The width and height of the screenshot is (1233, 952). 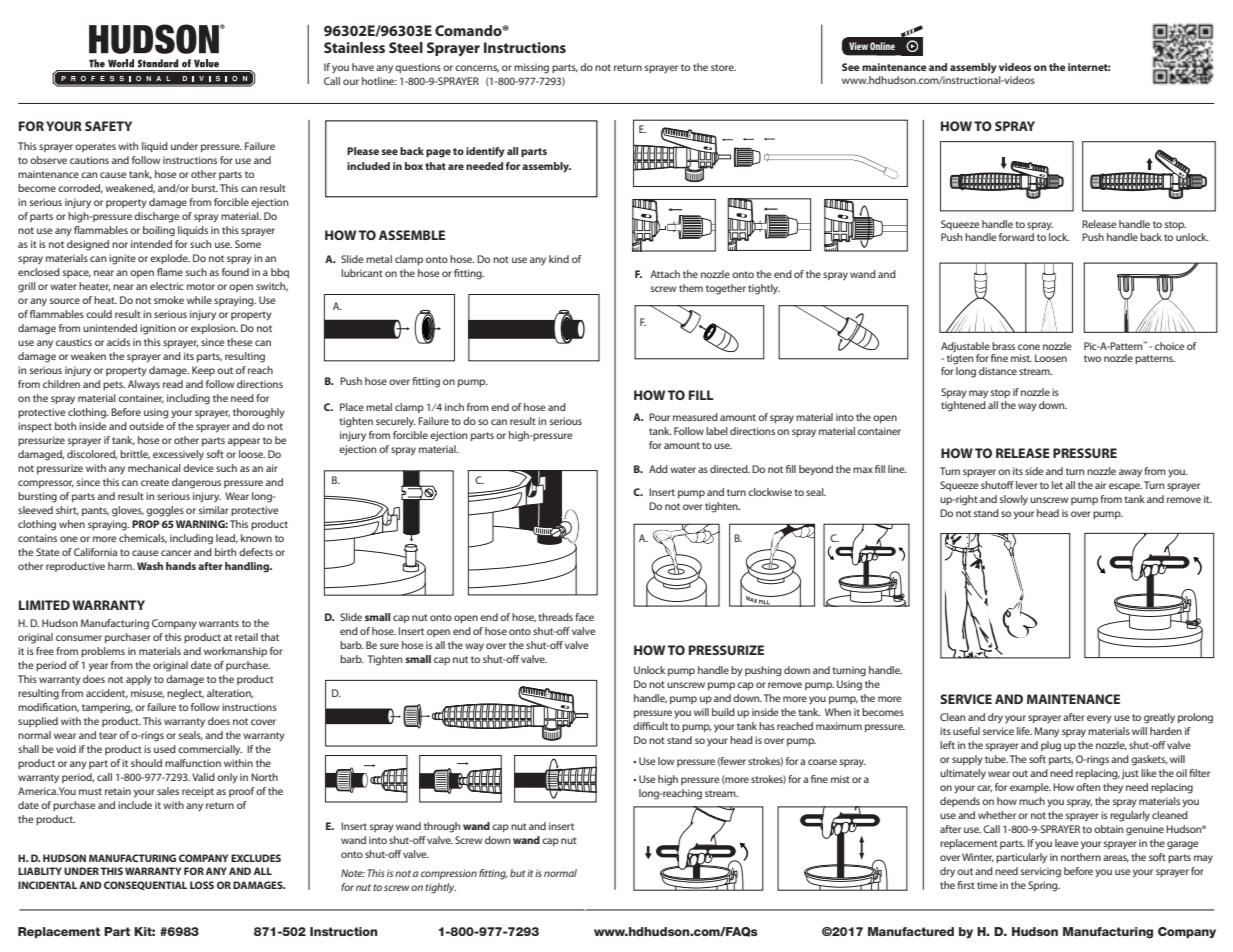 What do you see at coordinates (145, 885) in the screenshot?
I see `CONSEQUENTIAL` at bounding box center [145, 885].
